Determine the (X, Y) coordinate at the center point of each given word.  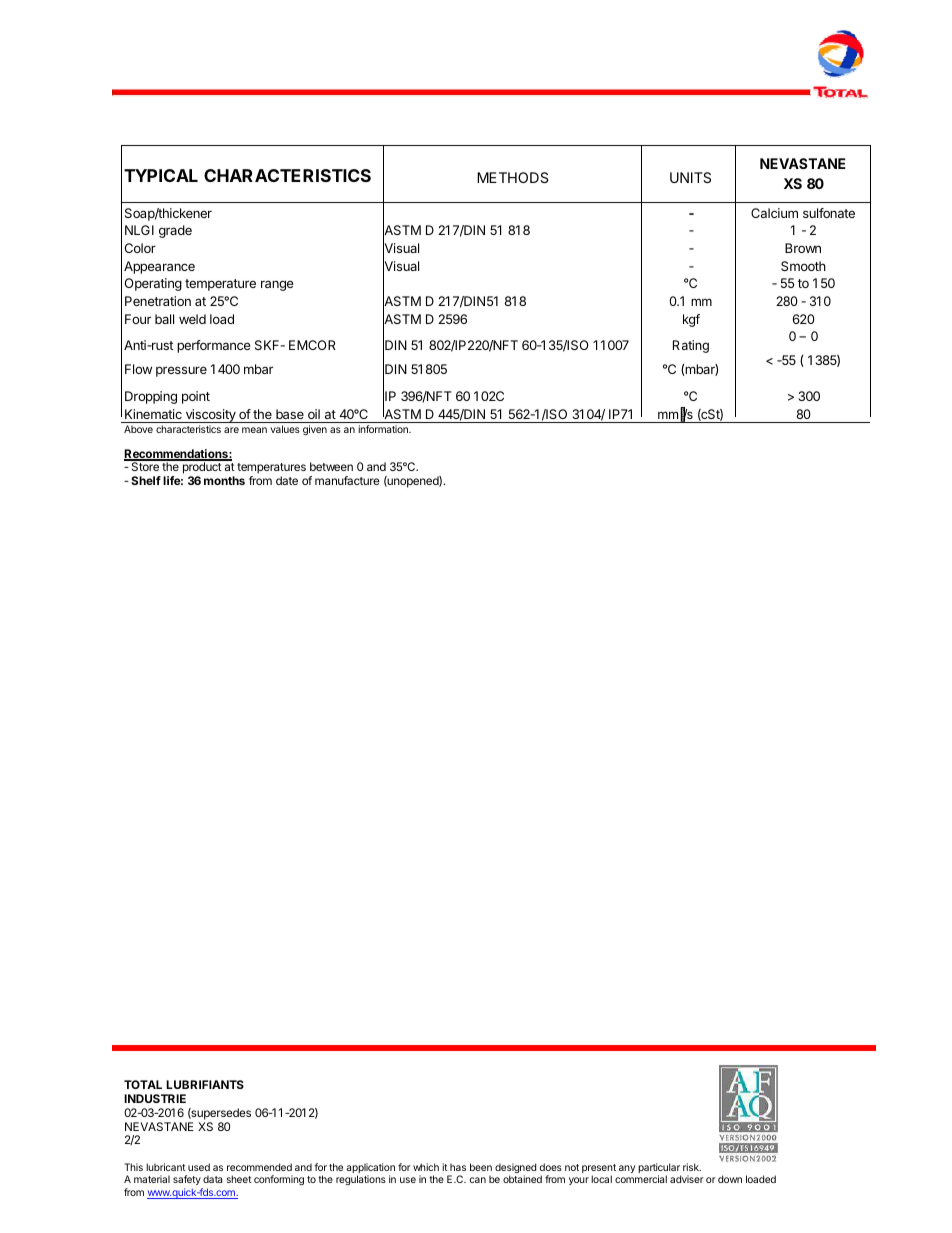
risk (692, 1167)
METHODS (512, 177)
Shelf (146, 480)
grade (175, 231)
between (331, 466)
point (196, 397)
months (224, 480)
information (384, 429)
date (287, 480)
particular (659, 1169)
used (199, 1167)
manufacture (347, 480)
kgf (691, 320)
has (458, 1167)
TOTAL (143, 1084)
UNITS (690, 177)
